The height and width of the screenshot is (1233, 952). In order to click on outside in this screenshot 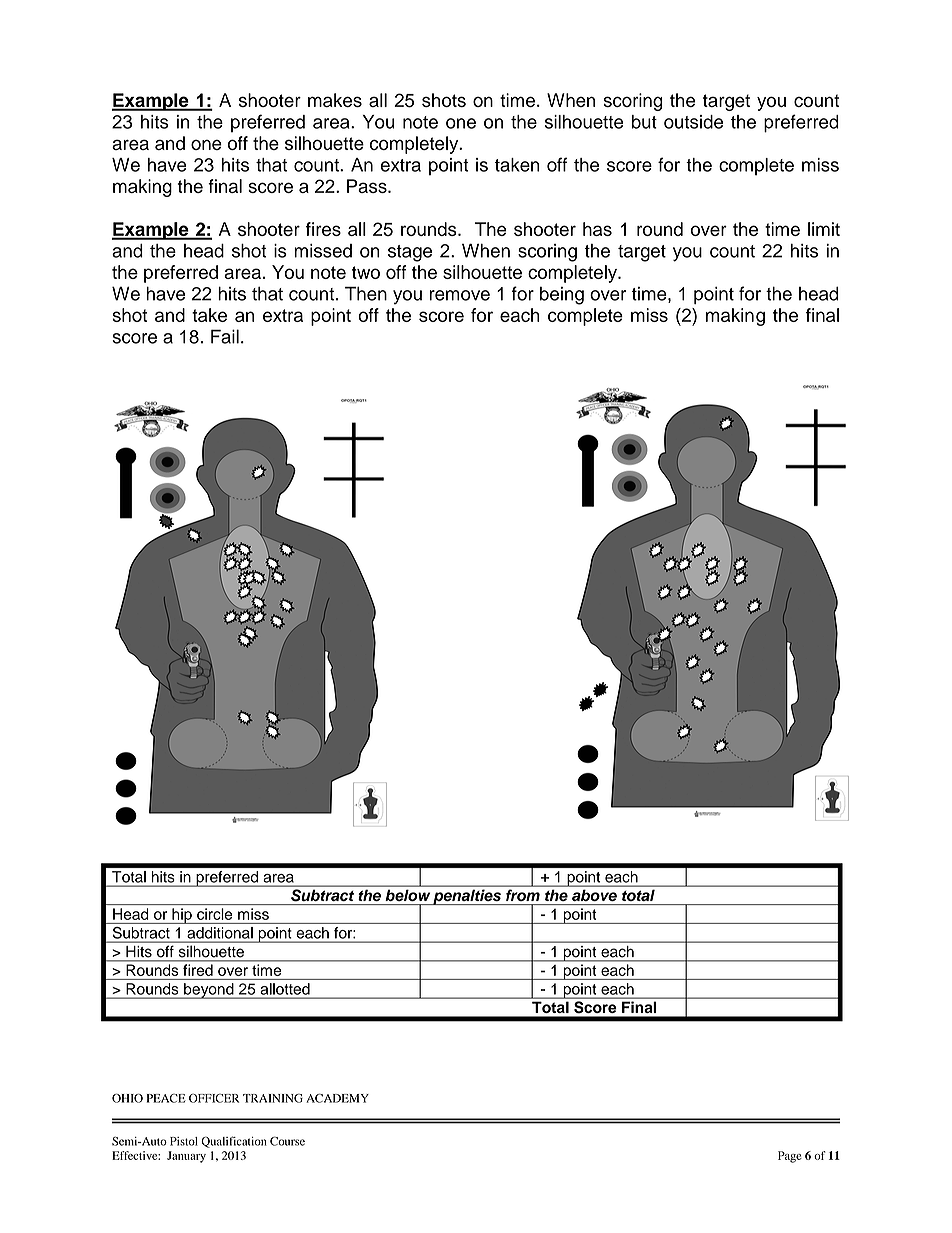, I will do `click(693, 122)`.
